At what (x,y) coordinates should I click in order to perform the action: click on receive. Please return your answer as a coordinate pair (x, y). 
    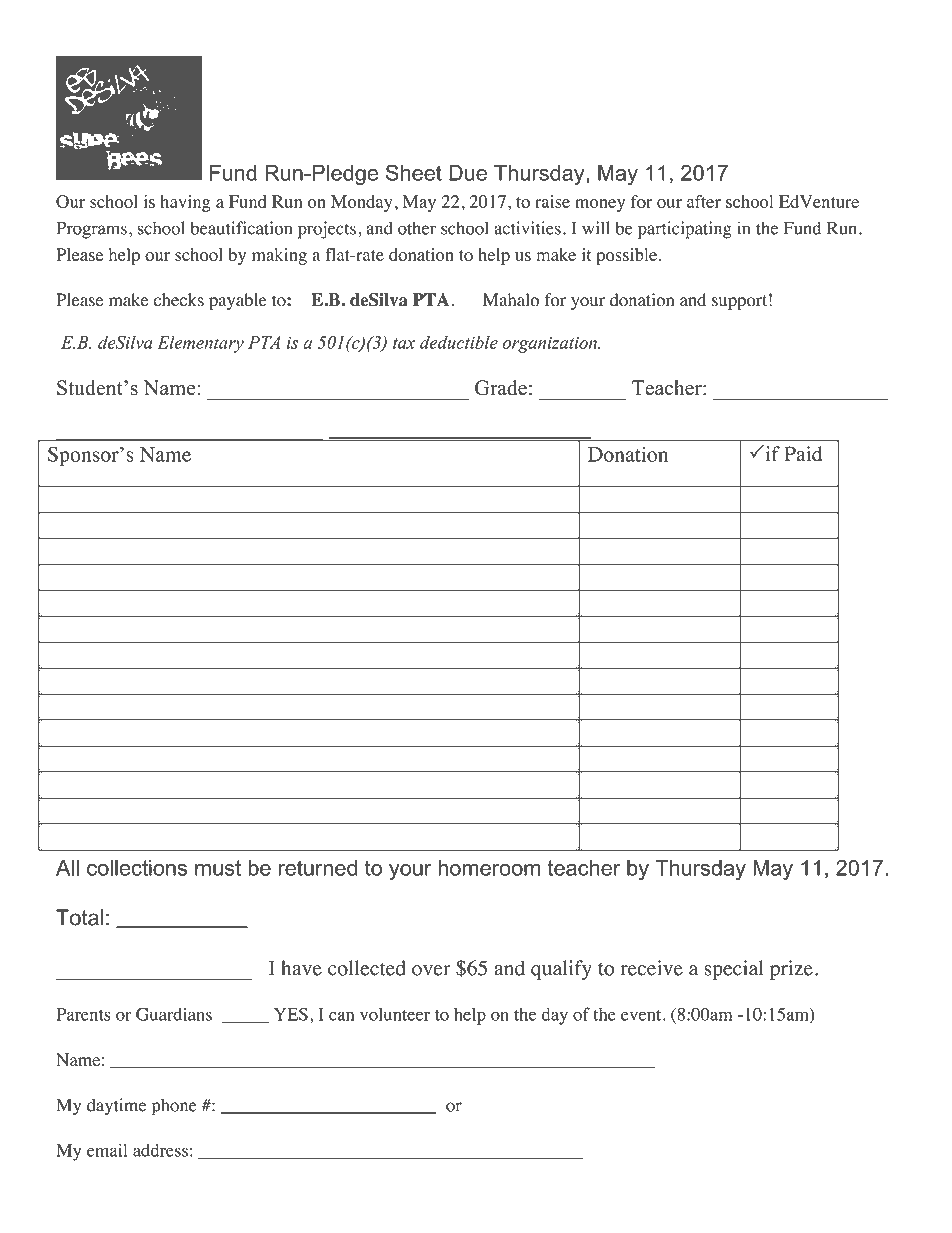
    Looking at the image, I should click on (651, 968).
